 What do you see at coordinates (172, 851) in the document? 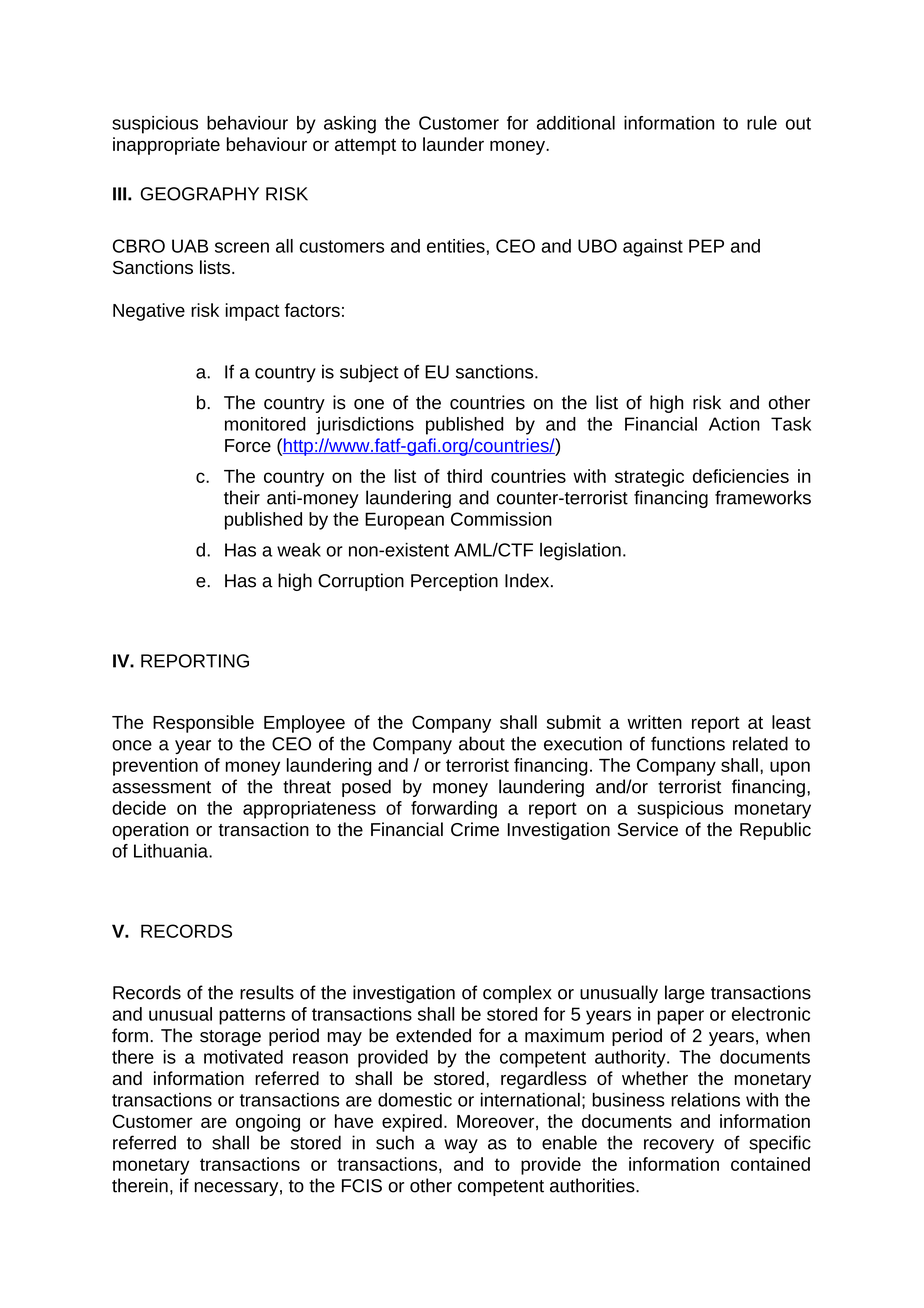
I see `Lithuania` at bounding box center [172, 851].
